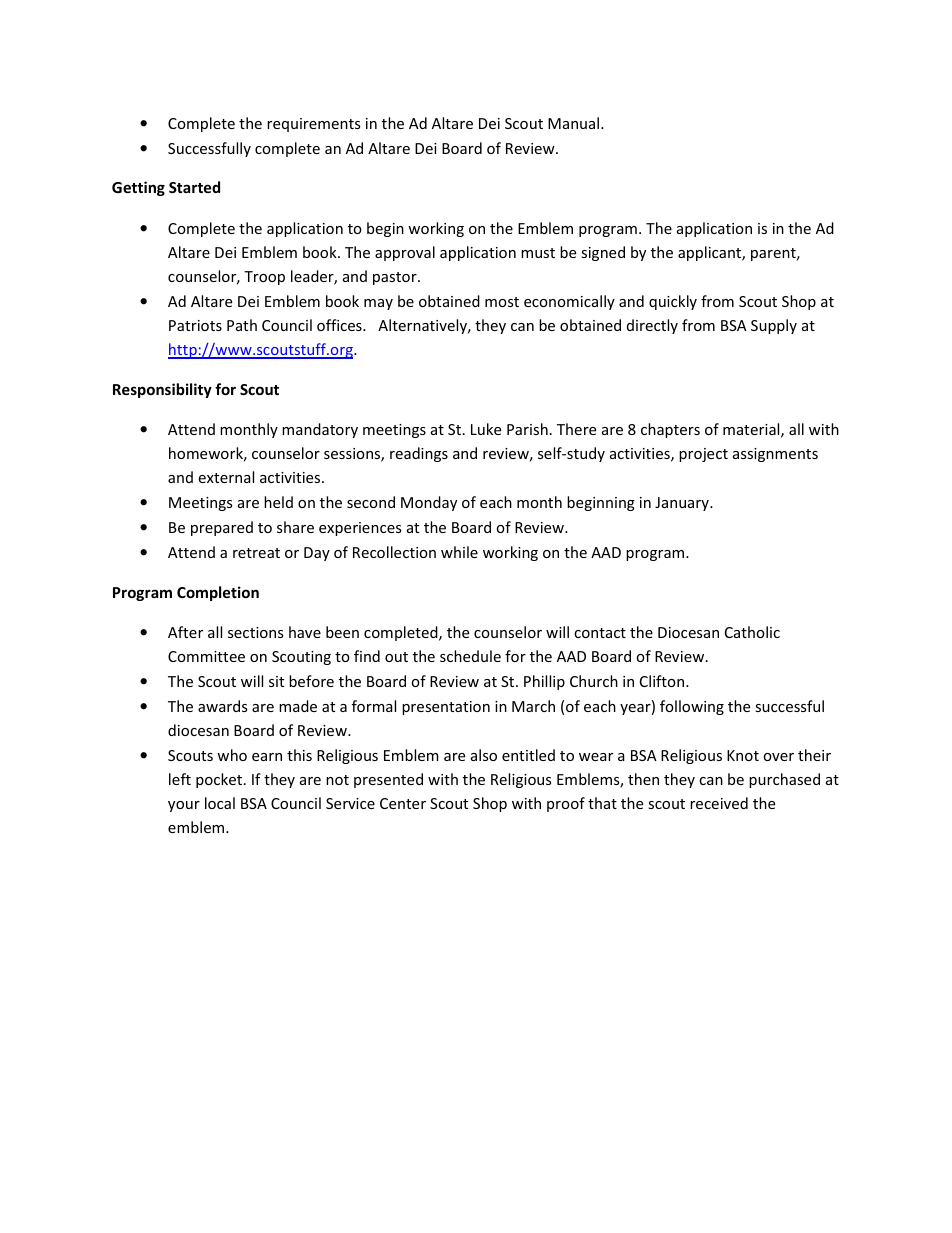  I want to click on local, so click(220, 803).
